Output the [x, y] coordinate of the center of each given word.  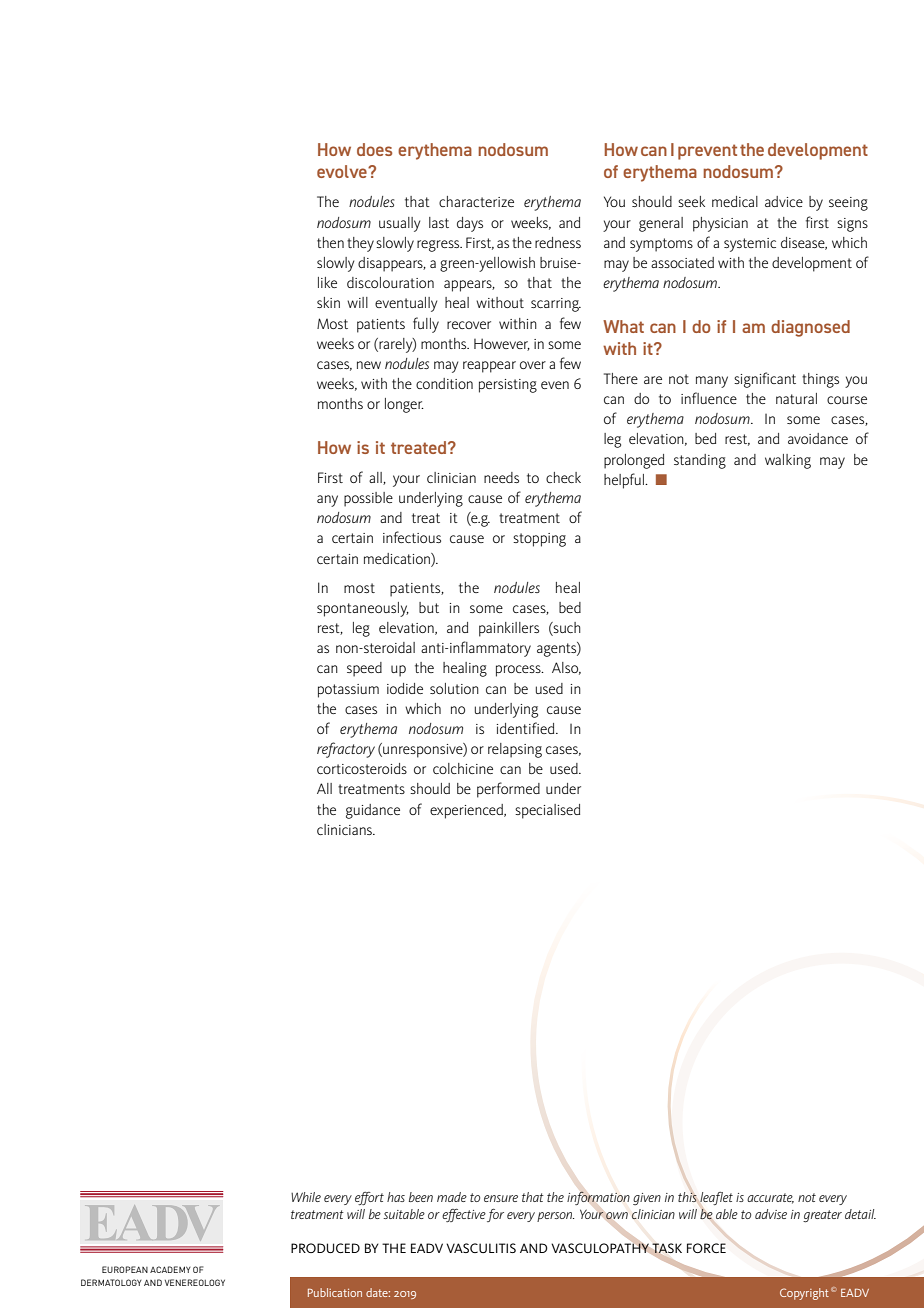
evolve [343, 171]
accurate [770, 1198]
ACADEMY [170, 1269]
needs [501, 477]
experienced [467, 811]
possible [368, 499]
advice [784, 201]
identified [527, 728]
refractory [346, 750]
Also [566, 668]
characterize [476, 201]
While [306, 1197]
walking [788, 461]
